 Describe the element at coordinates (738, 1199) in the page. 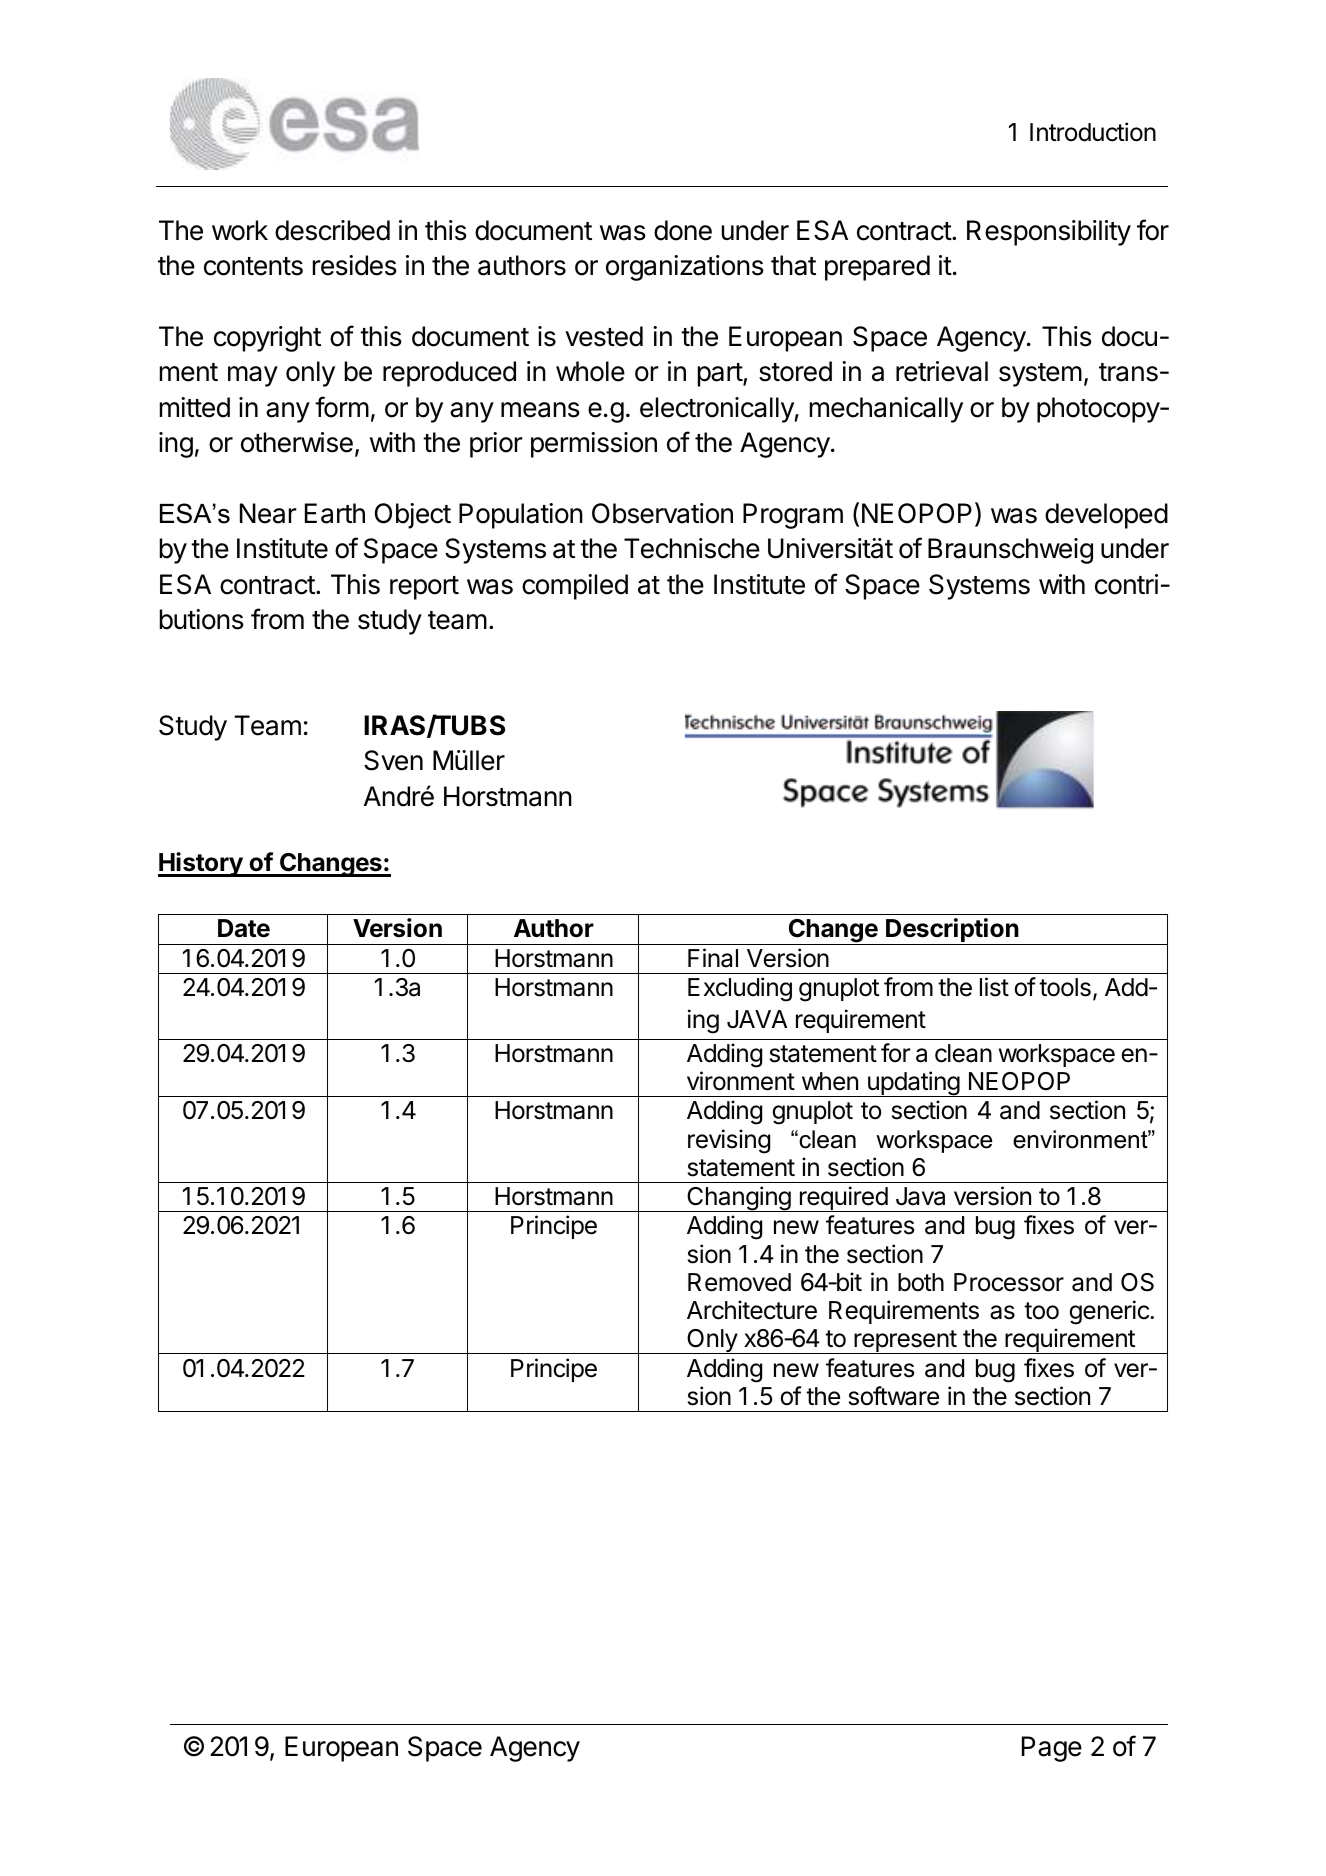

I see `Changing` at that location.
